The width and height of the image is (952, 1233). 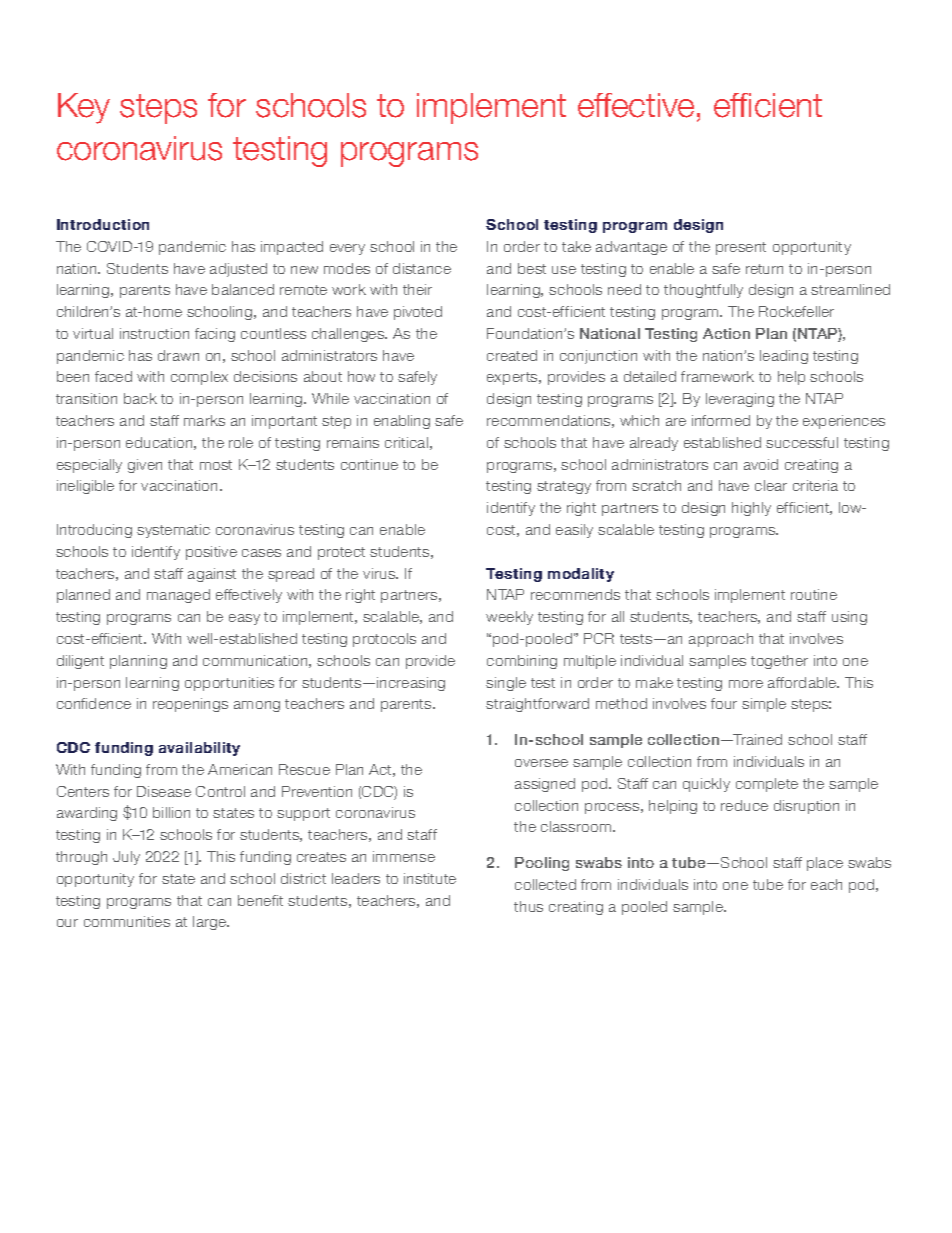 What do you see at coordinates (94, 703) in the image?
I see `confidence` at bounding box center [94, 703].
